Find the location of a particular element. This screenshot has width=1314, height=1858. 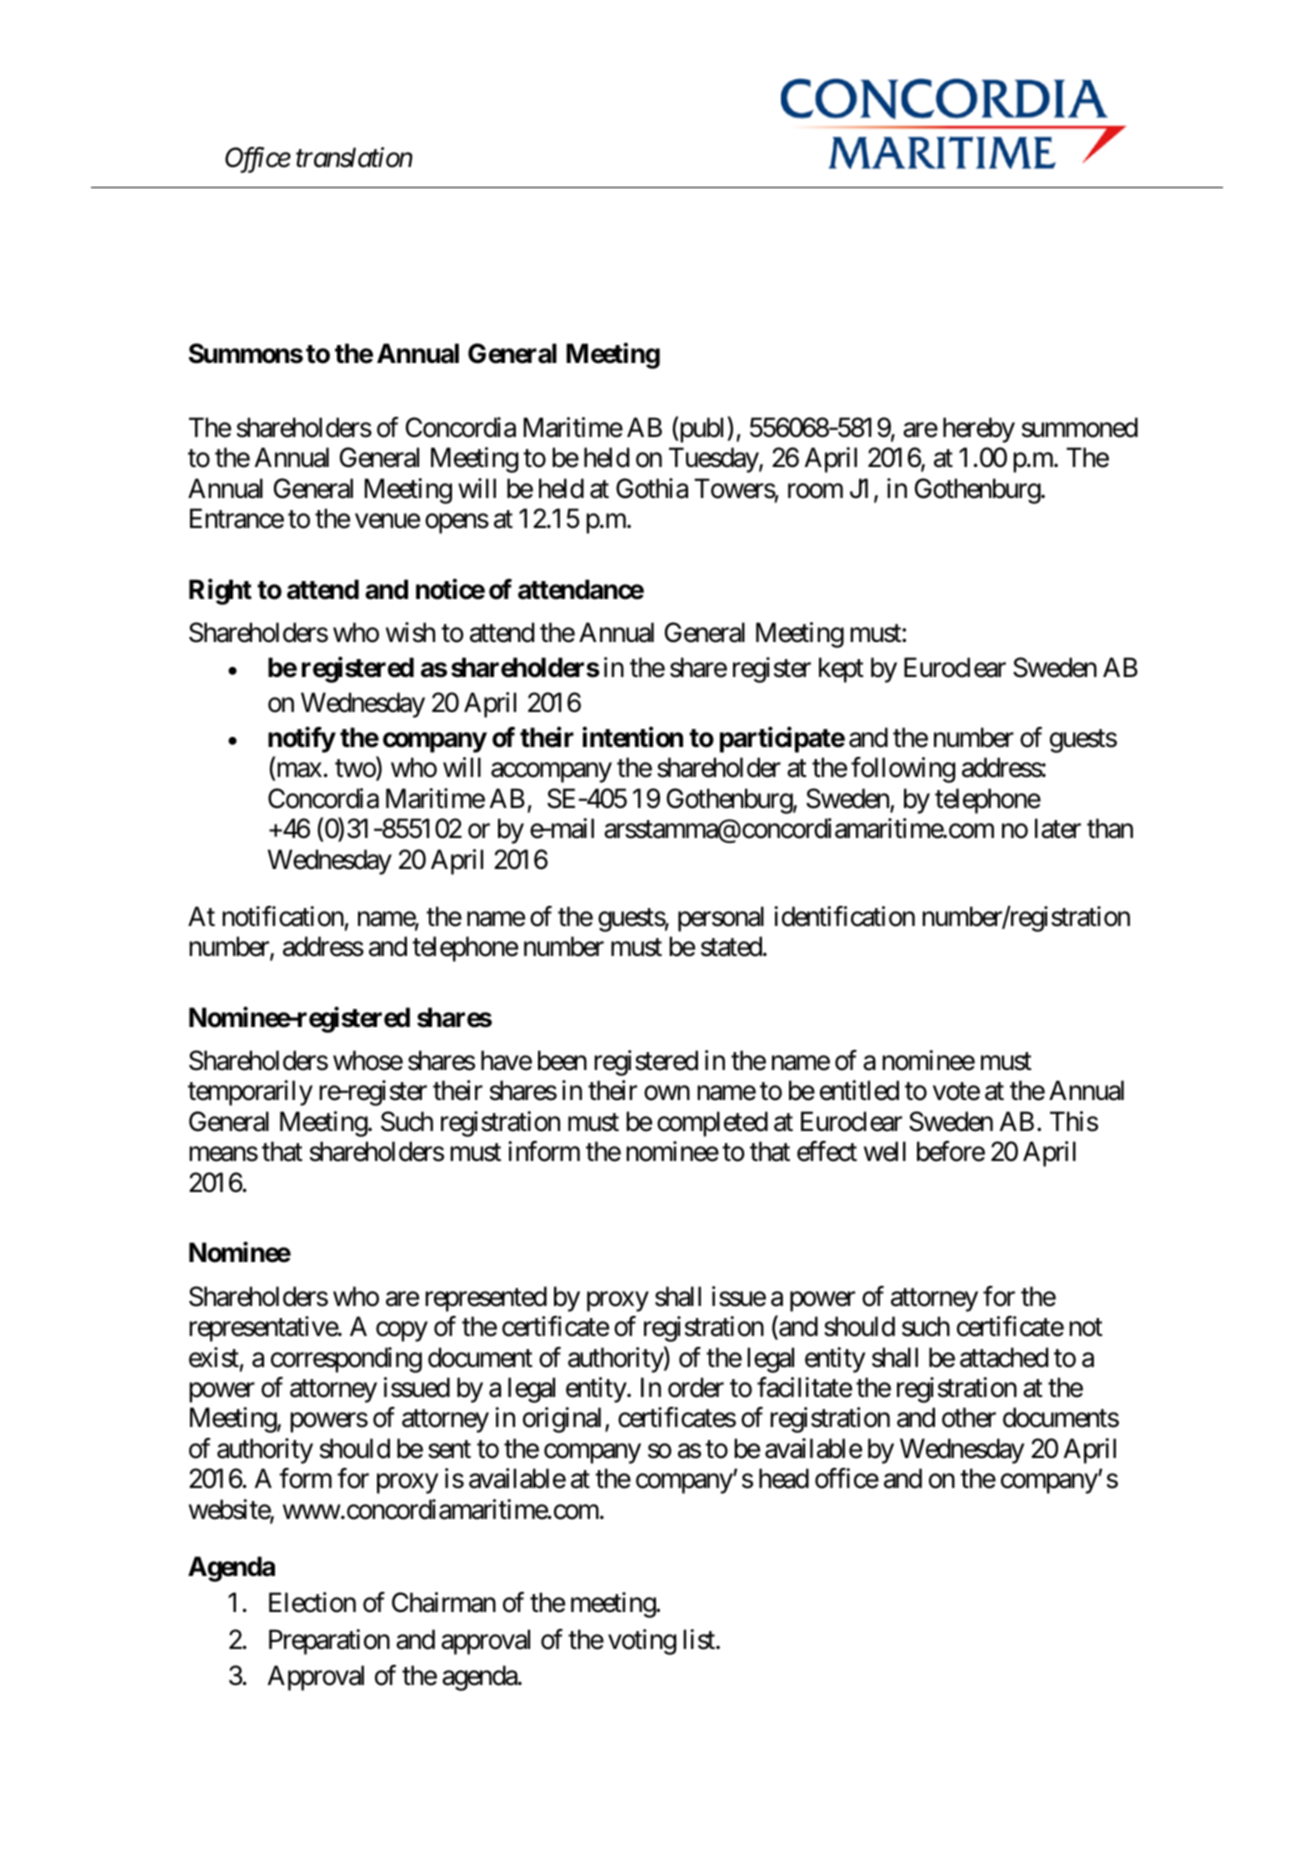

later is located at coordinates (1058, 828).
